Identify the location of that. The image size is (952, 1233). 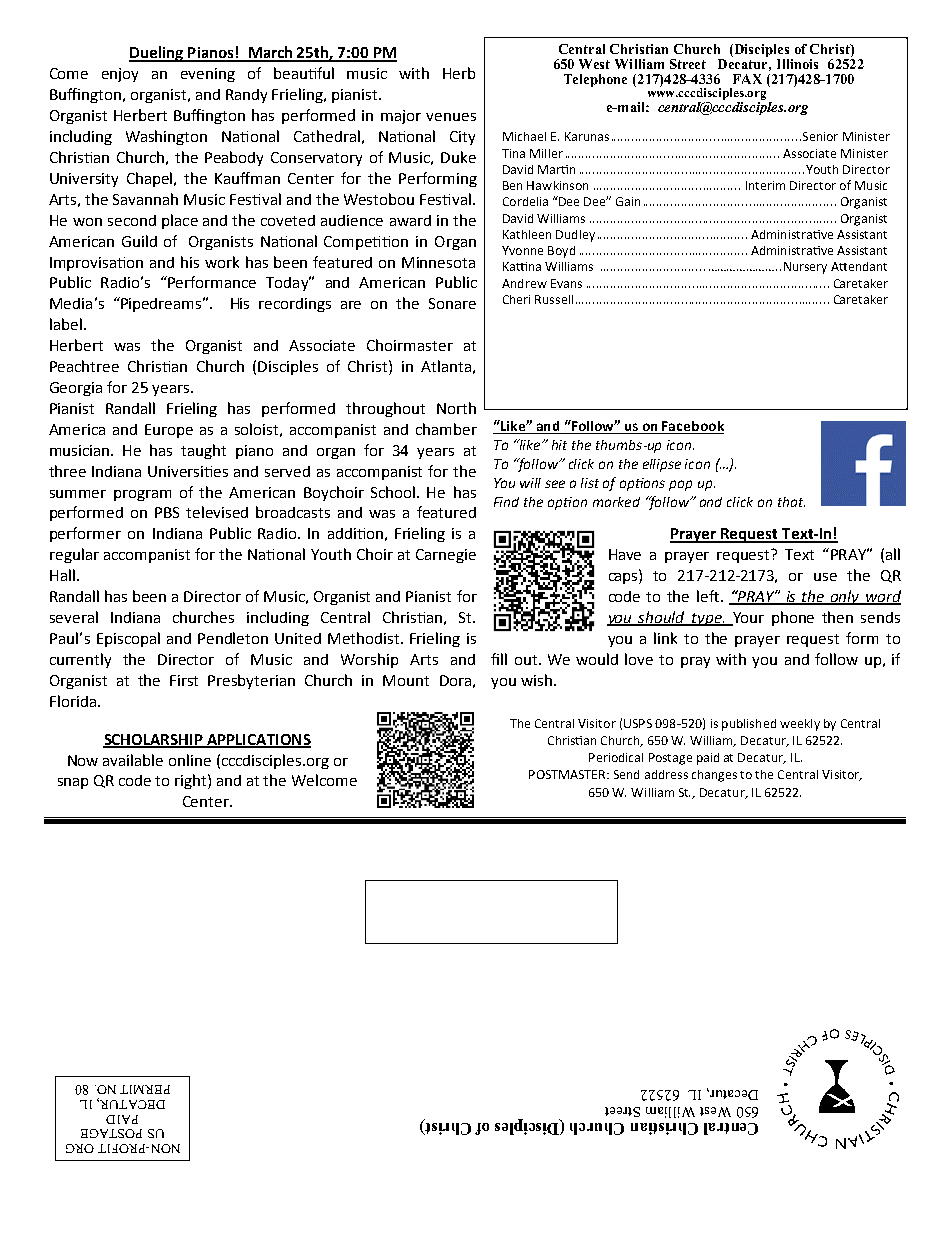
(791, 502).
